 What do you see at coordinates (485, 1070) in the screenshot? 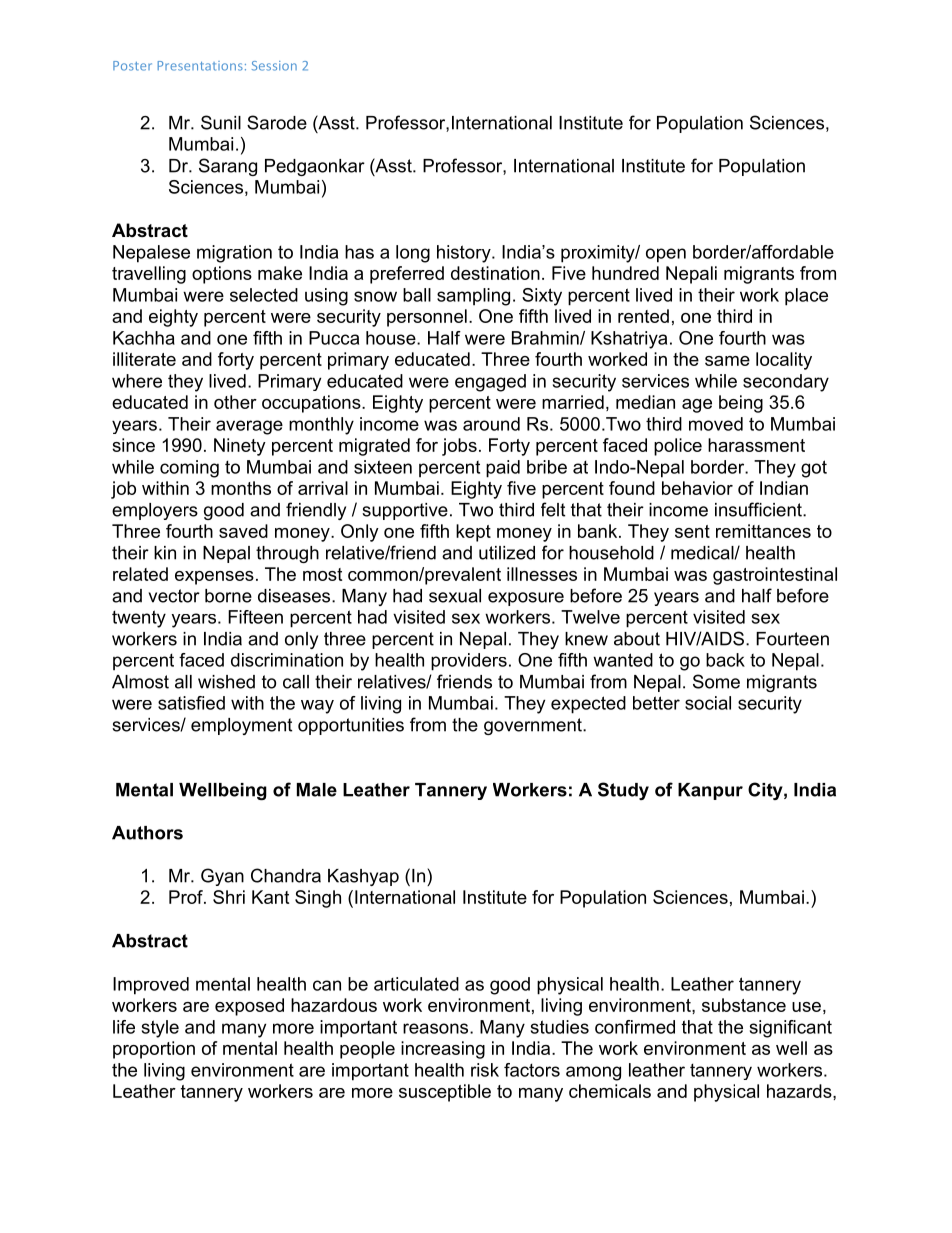
I see `risk` at bounding box center [485, 1070].
